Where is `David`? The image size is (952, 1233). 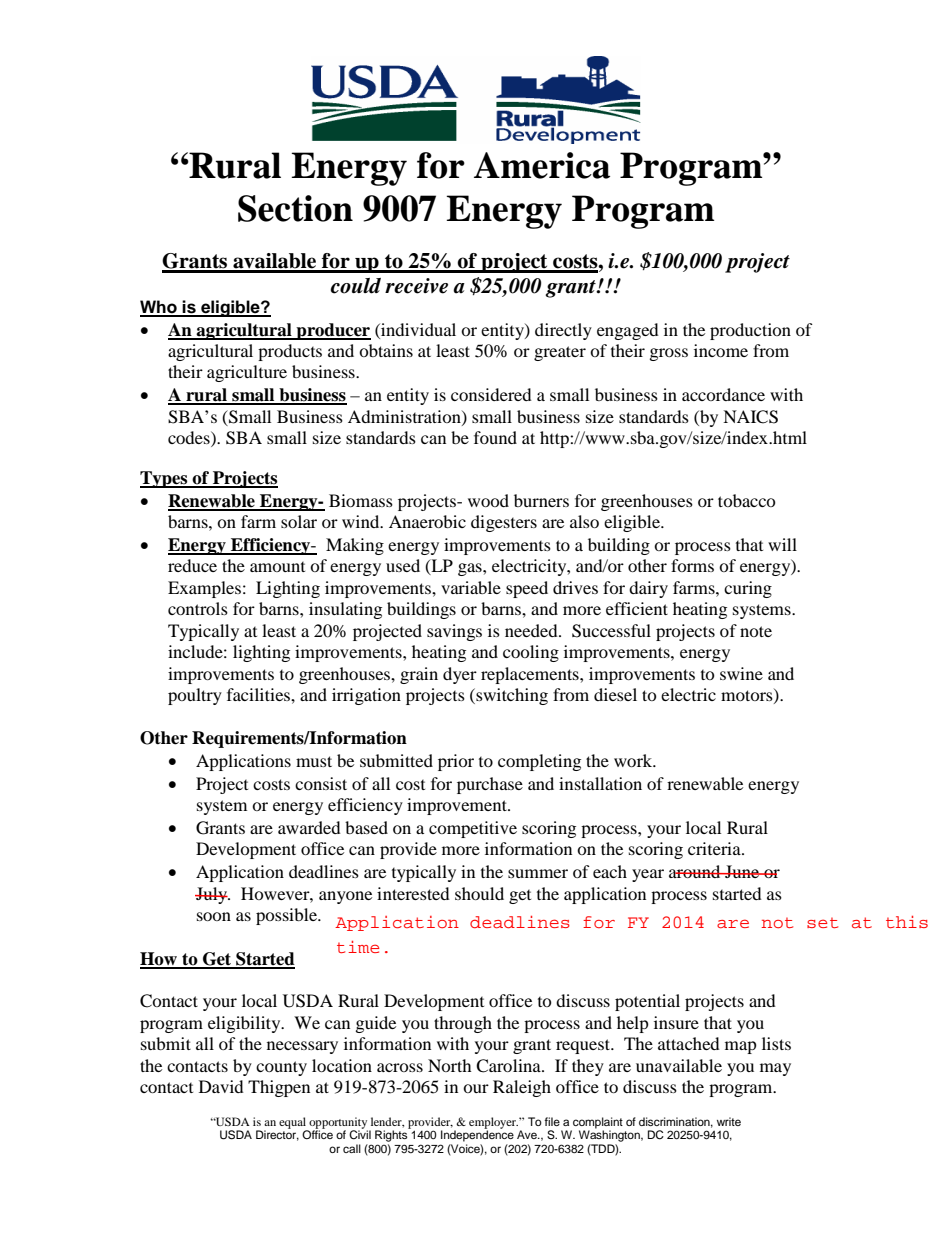 David is located at coordinates (221, 1086).
